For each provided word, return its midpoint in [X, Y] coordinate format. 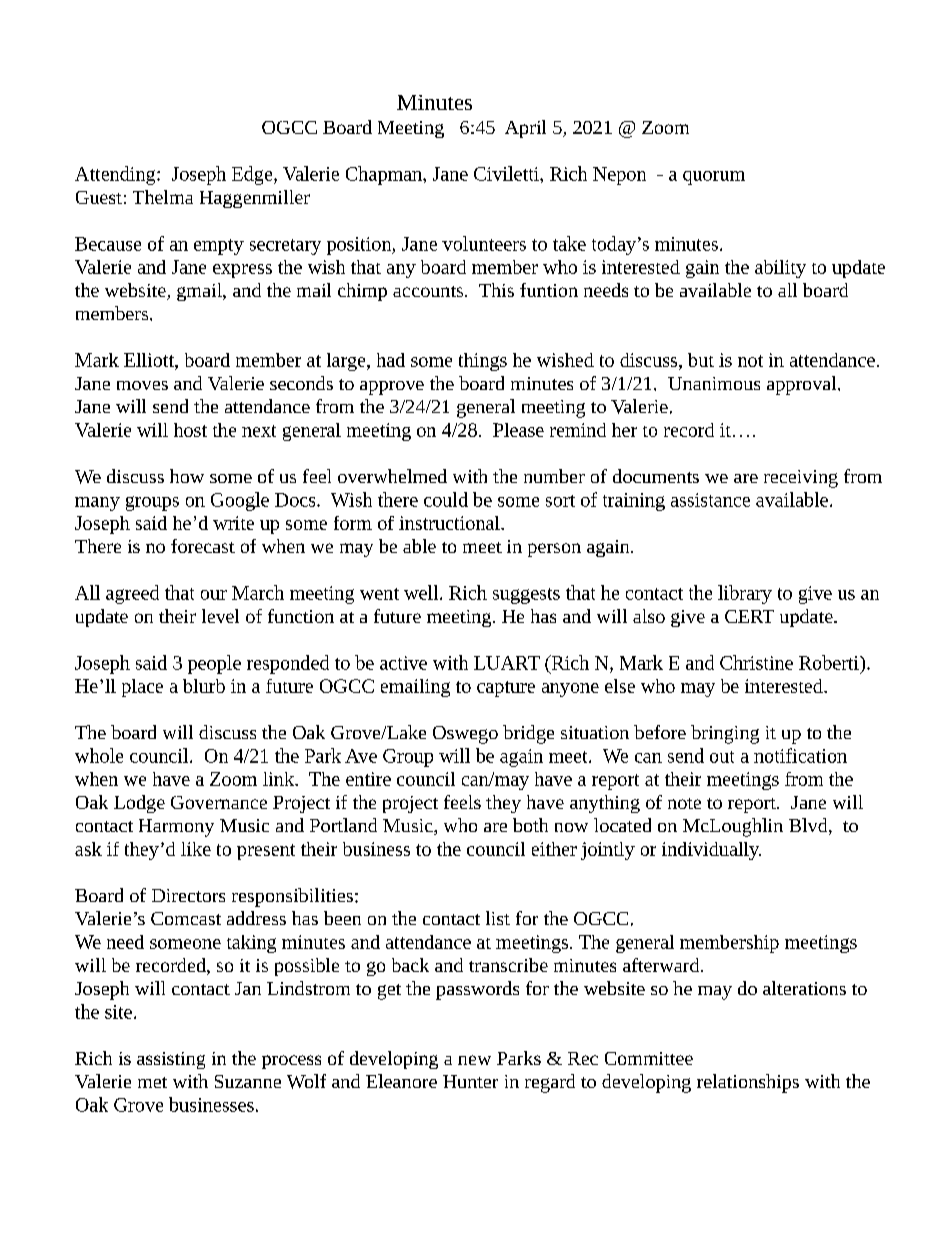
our [214, 595]
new [474, 1060]
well [422, 592]
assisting [171, 1060]
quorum [714, 178]
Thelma [163, 197]
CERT [749, 616]
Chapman [385, 175]
